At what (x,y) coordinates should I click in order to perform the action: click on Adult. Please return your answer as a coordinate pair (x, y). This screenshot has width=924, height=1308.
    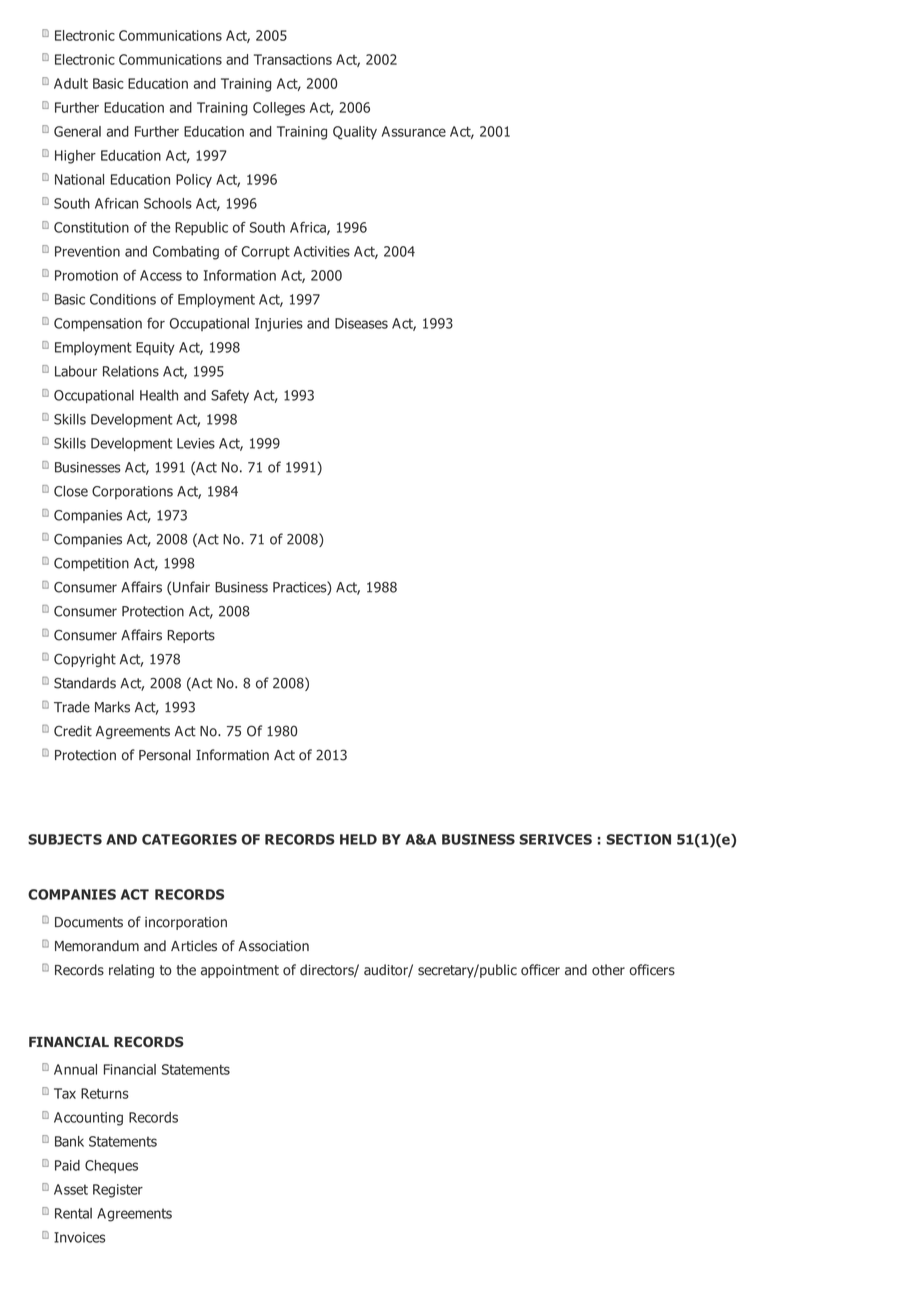
    Looking at the image, I should click on (71, 83).
